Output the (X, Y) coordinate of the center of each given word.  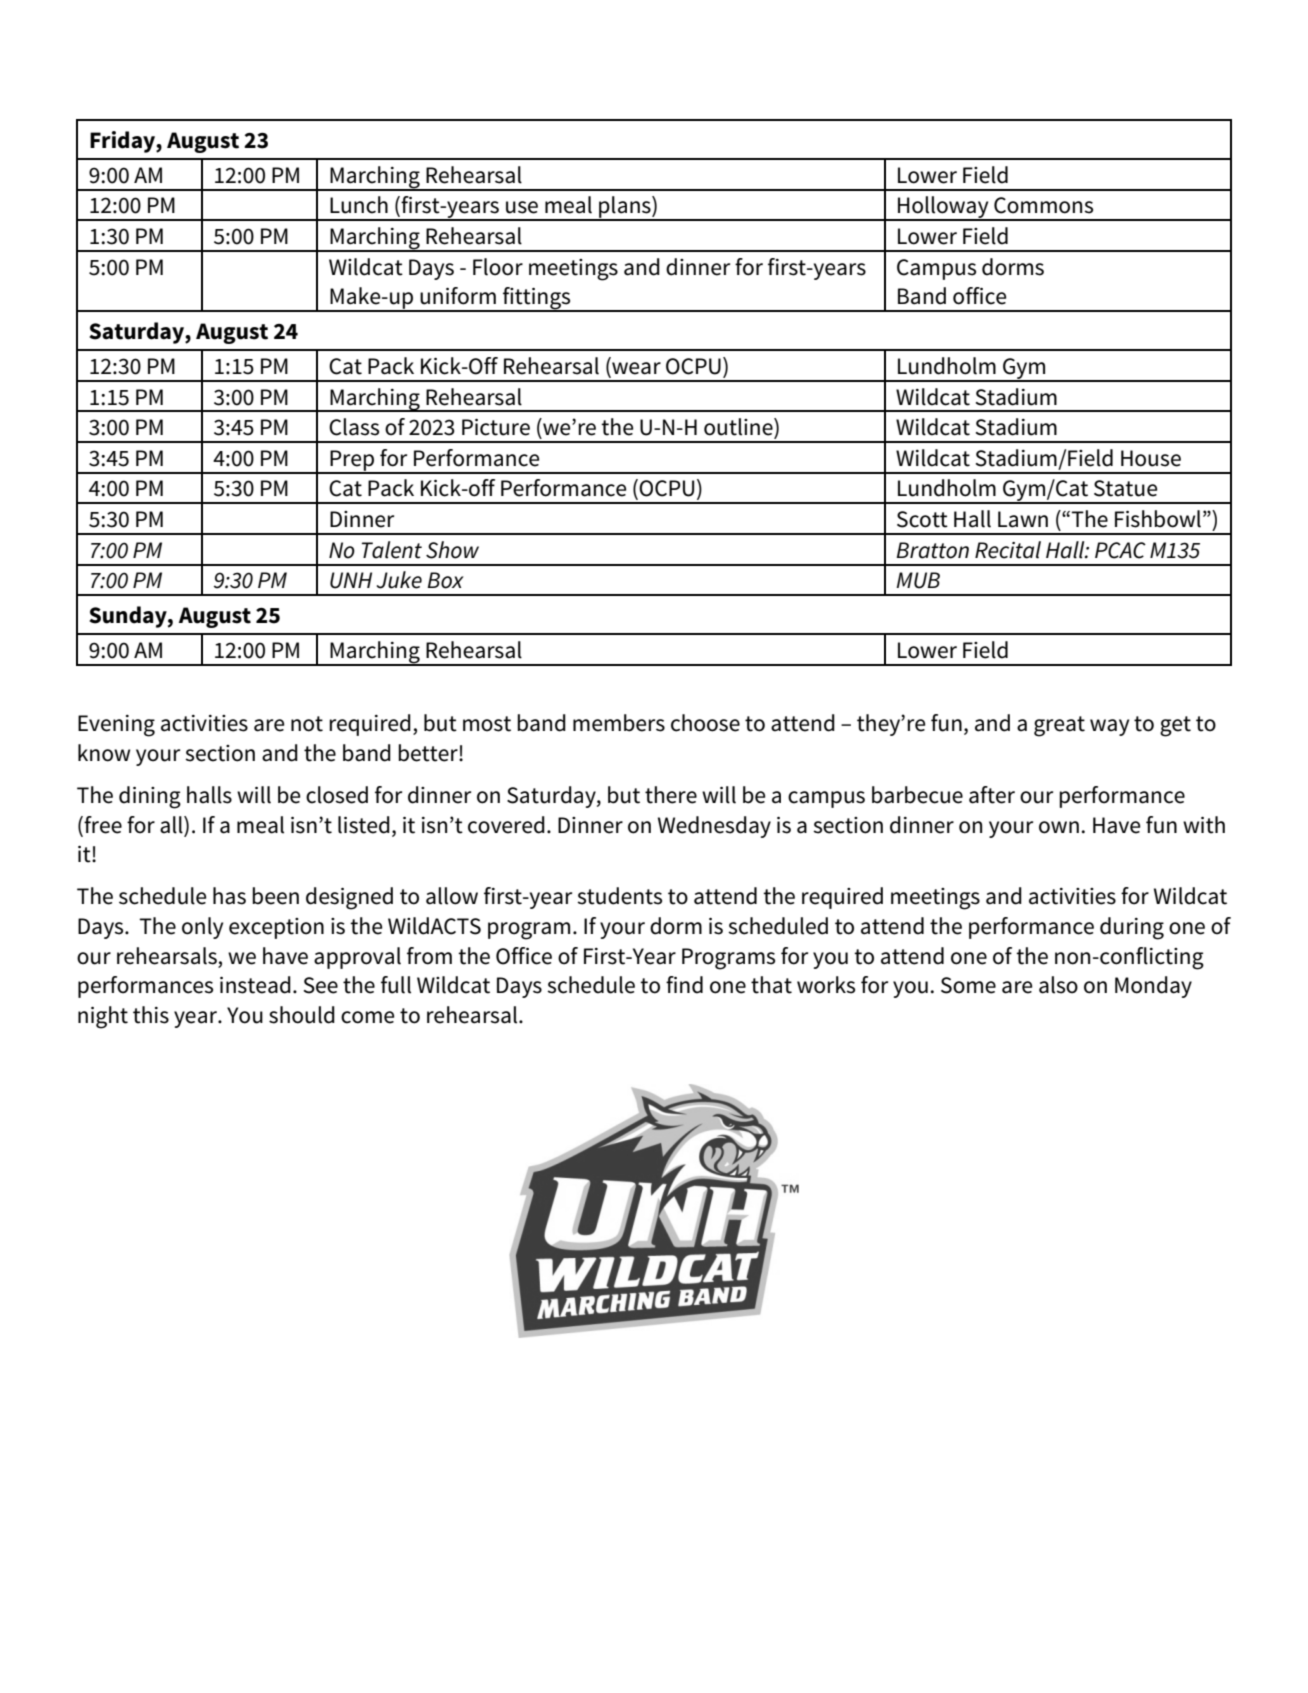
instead (255, 985)
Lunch (359, 205)
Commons (1043, 205)
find (684, 985)
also (1058, 985)
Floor (498, 267)
